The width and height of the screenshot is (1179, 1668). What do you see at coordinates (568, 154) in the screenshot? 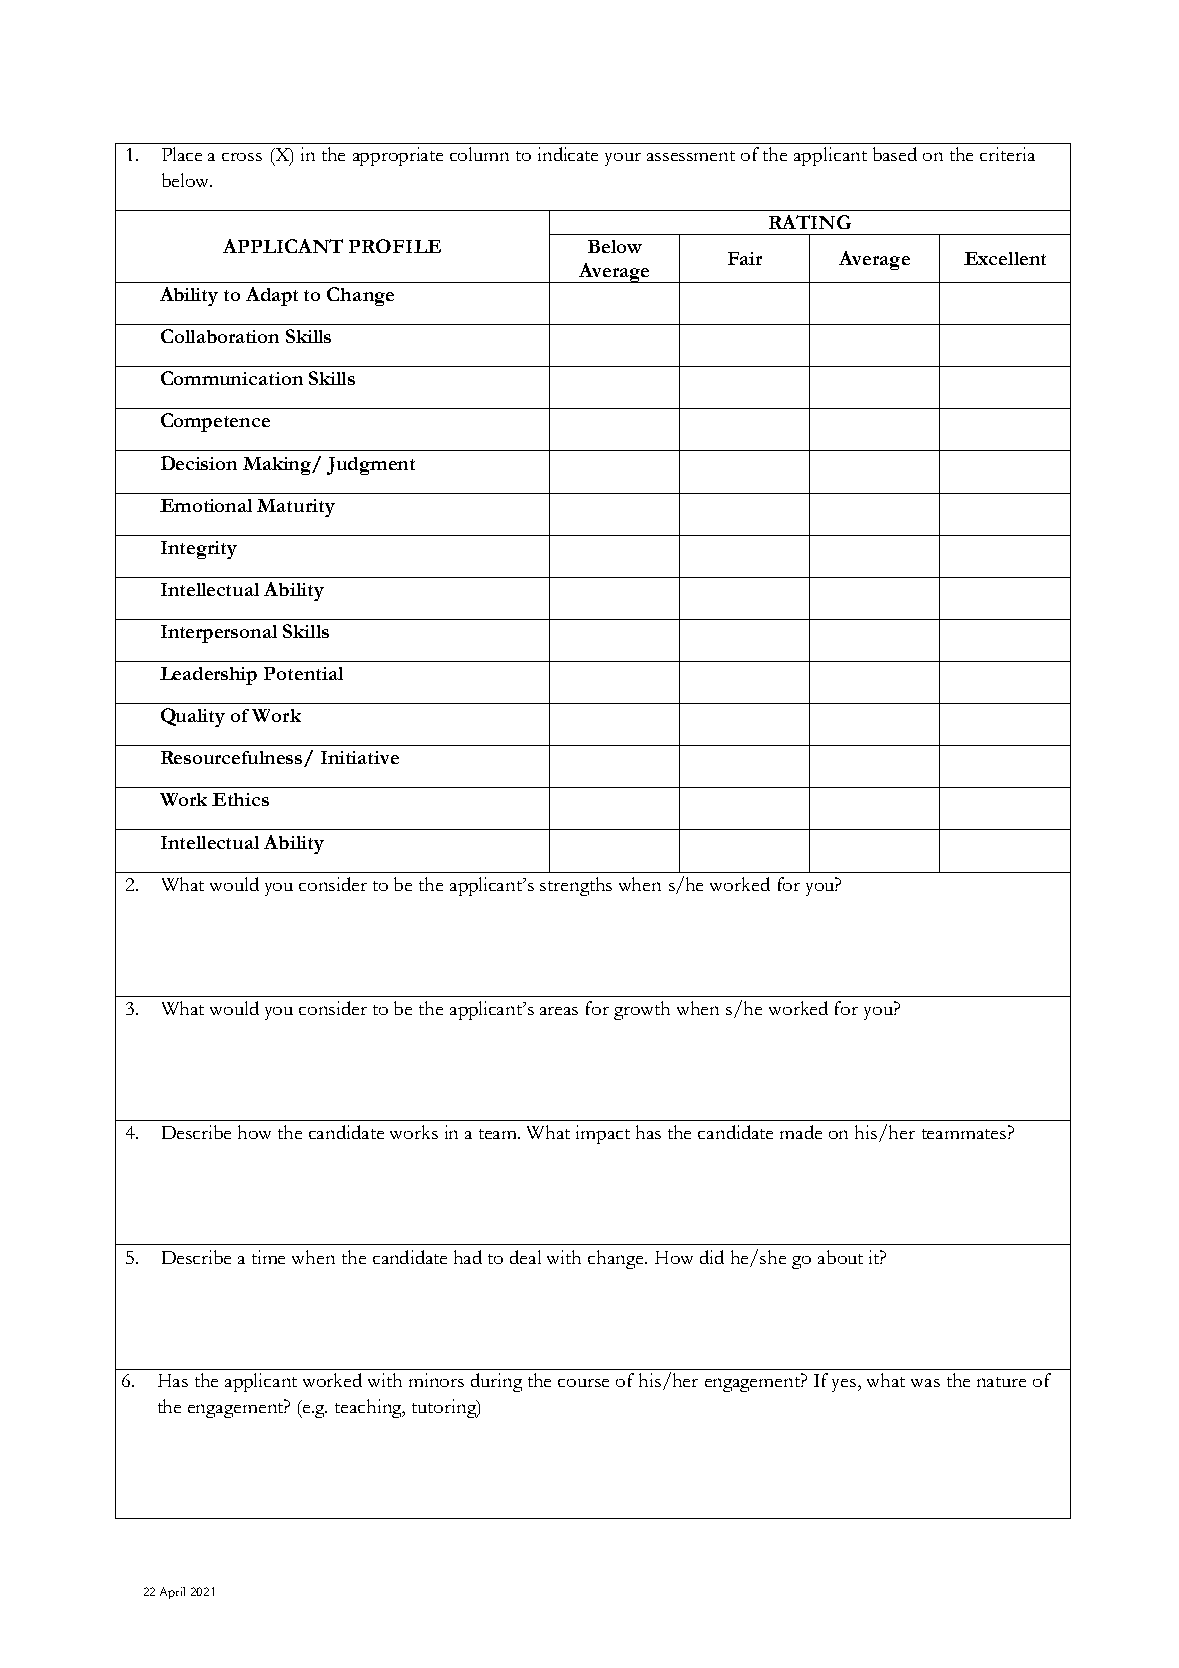
I see `indicate` at bounding box center [568, 154].
